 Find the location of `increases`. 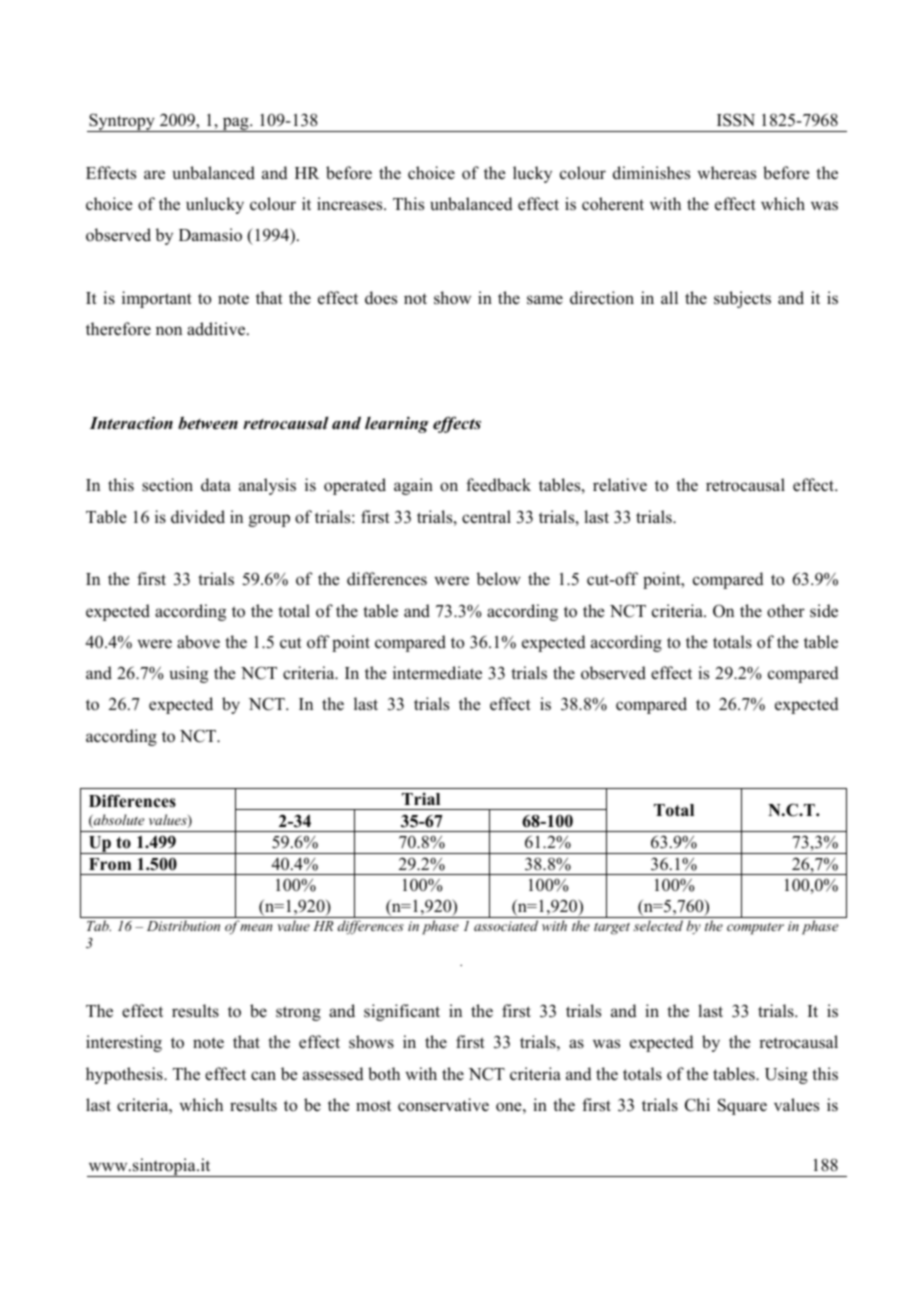

increases is located at coordinates (351, 204).
